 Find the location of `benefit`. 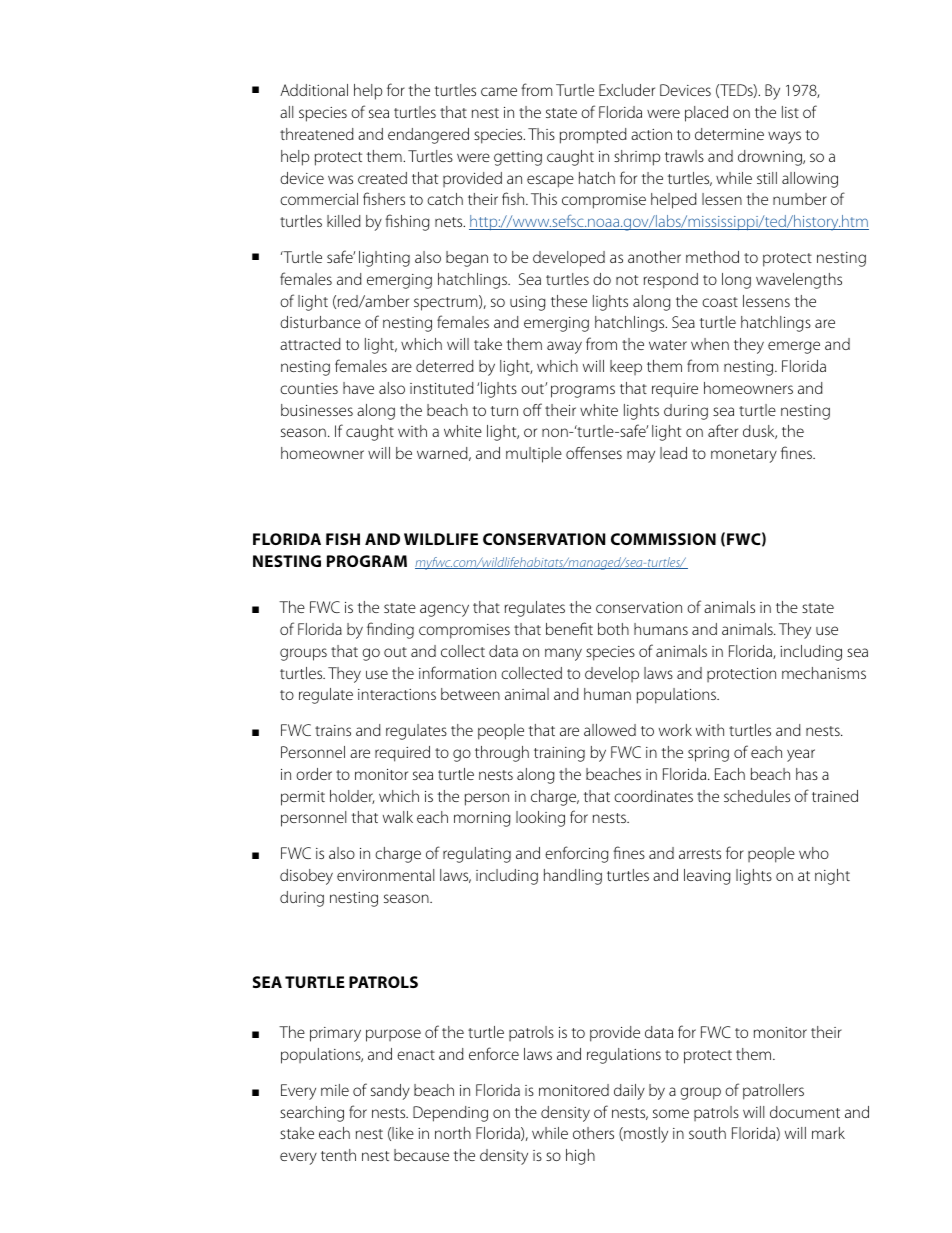

benefit is located at coordinates (569, 628).
